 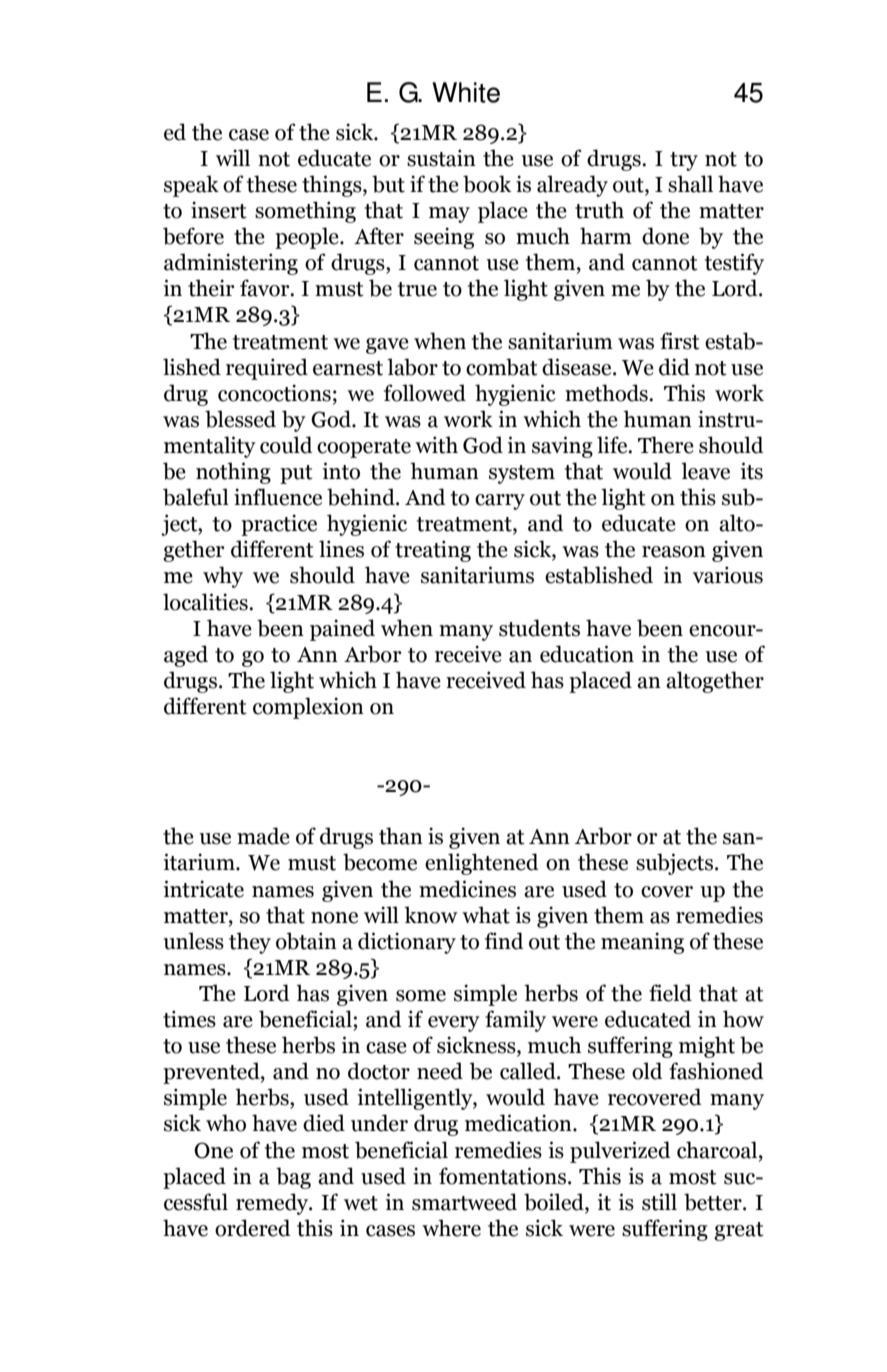 What do you see at coordinates (466, 92) in the image?
I see `White` at bounding box center [466, 92].
